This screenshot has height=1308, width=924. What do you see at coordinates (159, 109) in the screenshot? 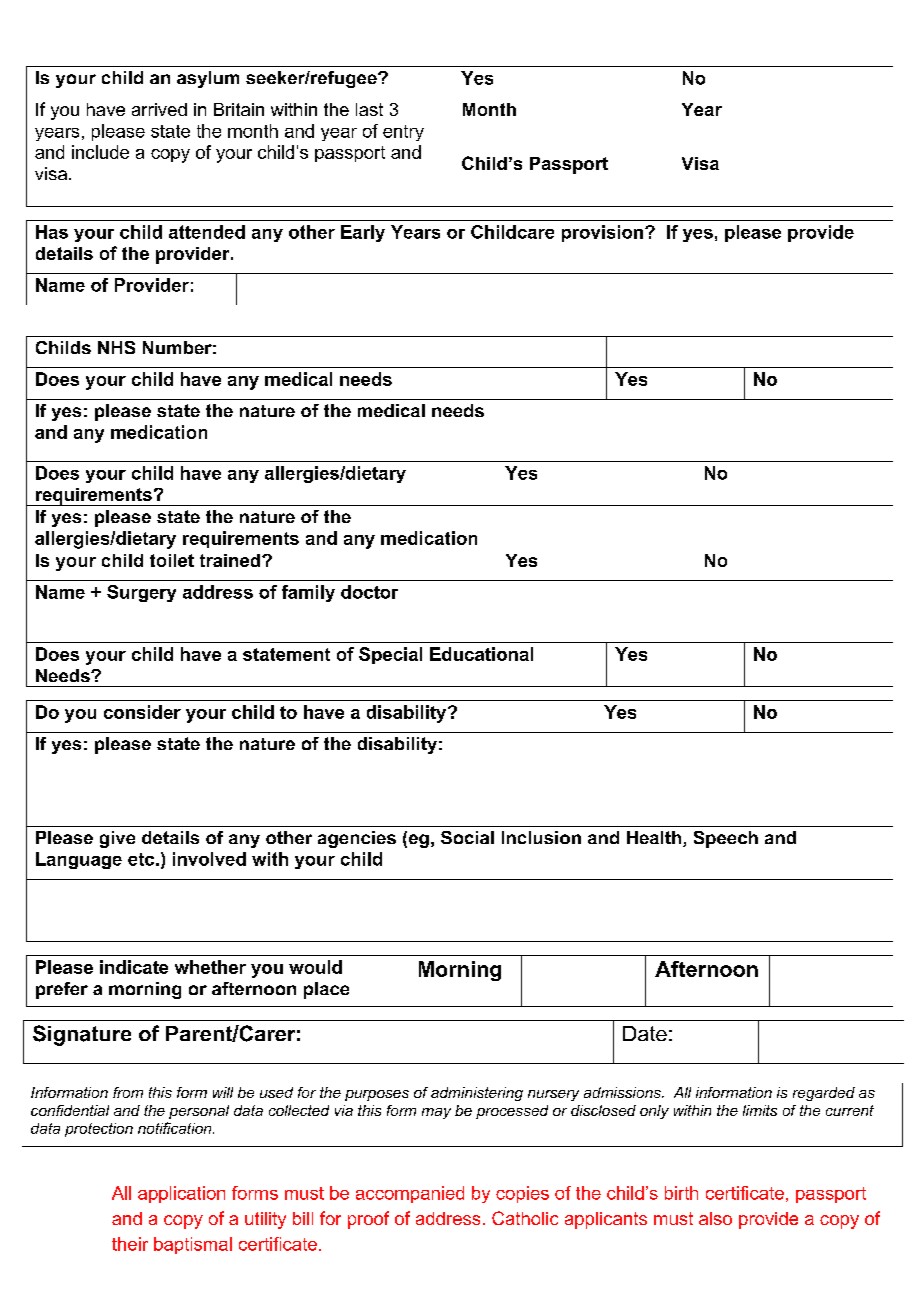
I see `arrived` at bounding box center [159, 109].
